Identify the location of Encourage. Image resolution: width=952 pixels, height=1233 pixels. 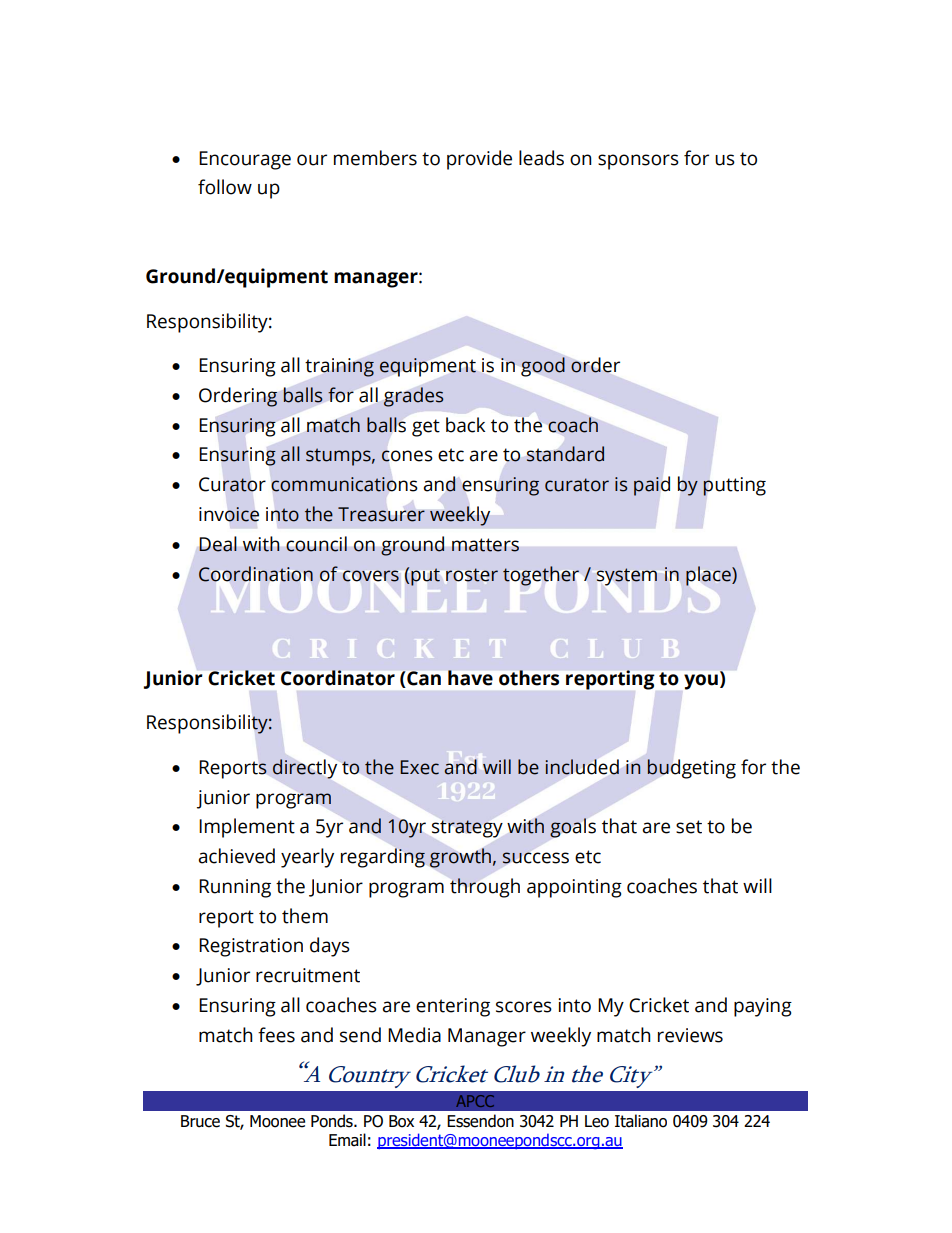
(245, 160).
